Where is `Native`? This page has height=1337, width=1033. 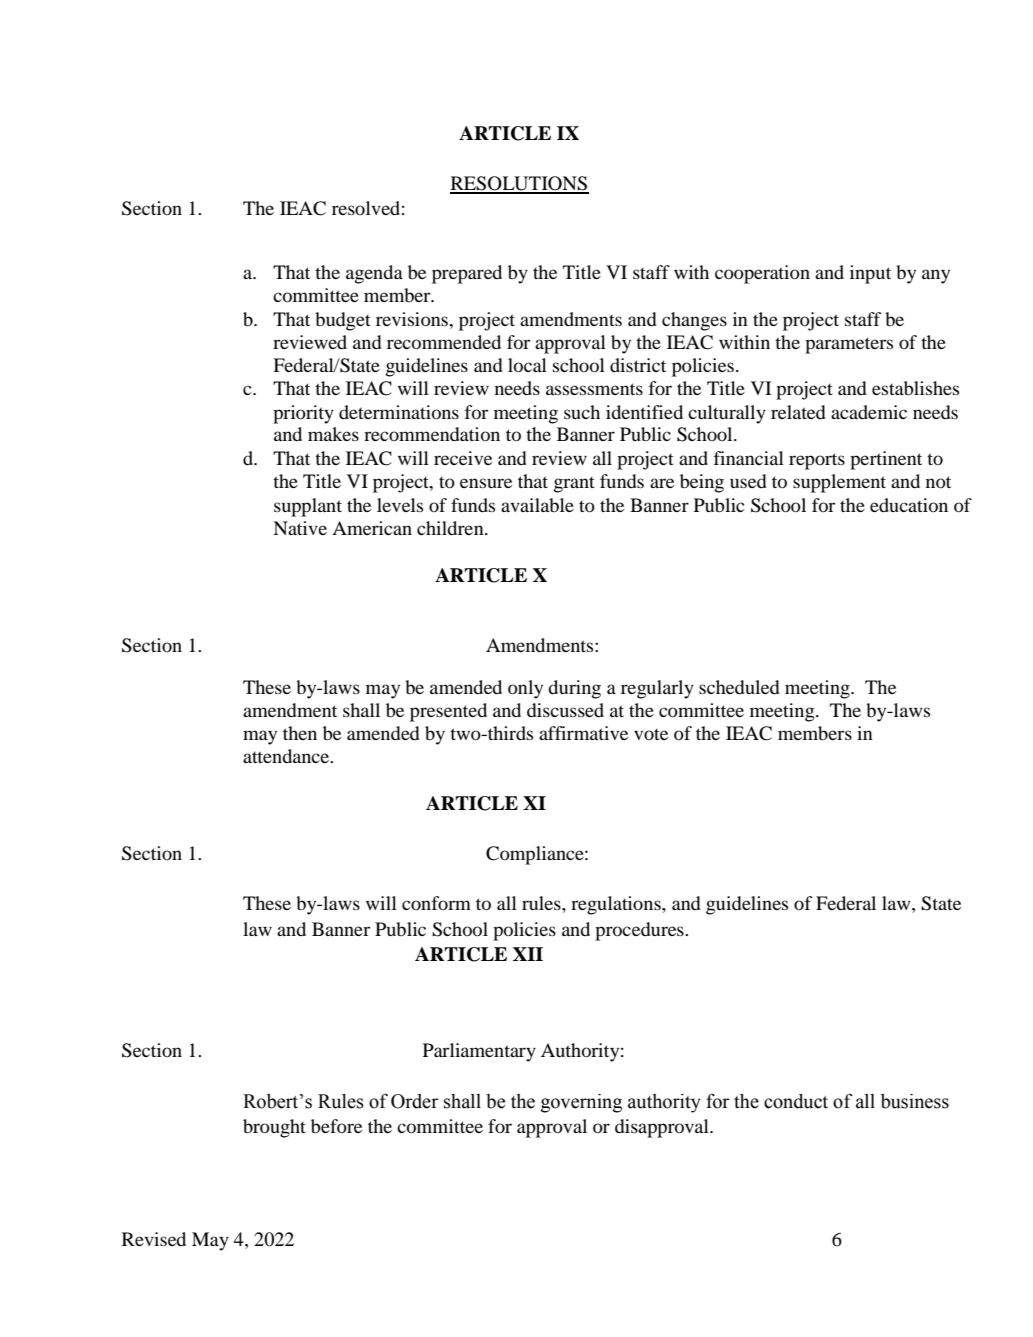
Native is located at coordinates (300, 528).
